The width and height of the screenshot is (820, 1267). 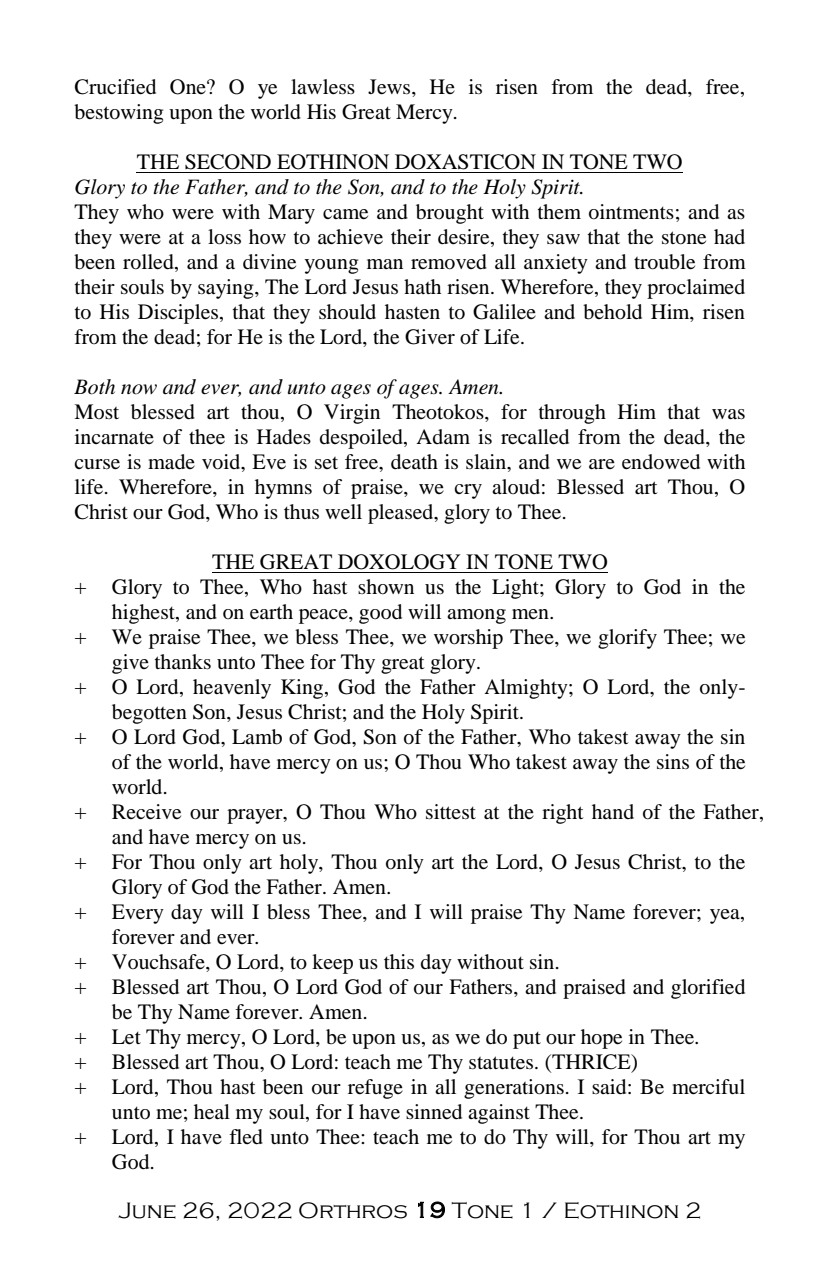 I want to click on sinned, so click(x=434, y=1112).
